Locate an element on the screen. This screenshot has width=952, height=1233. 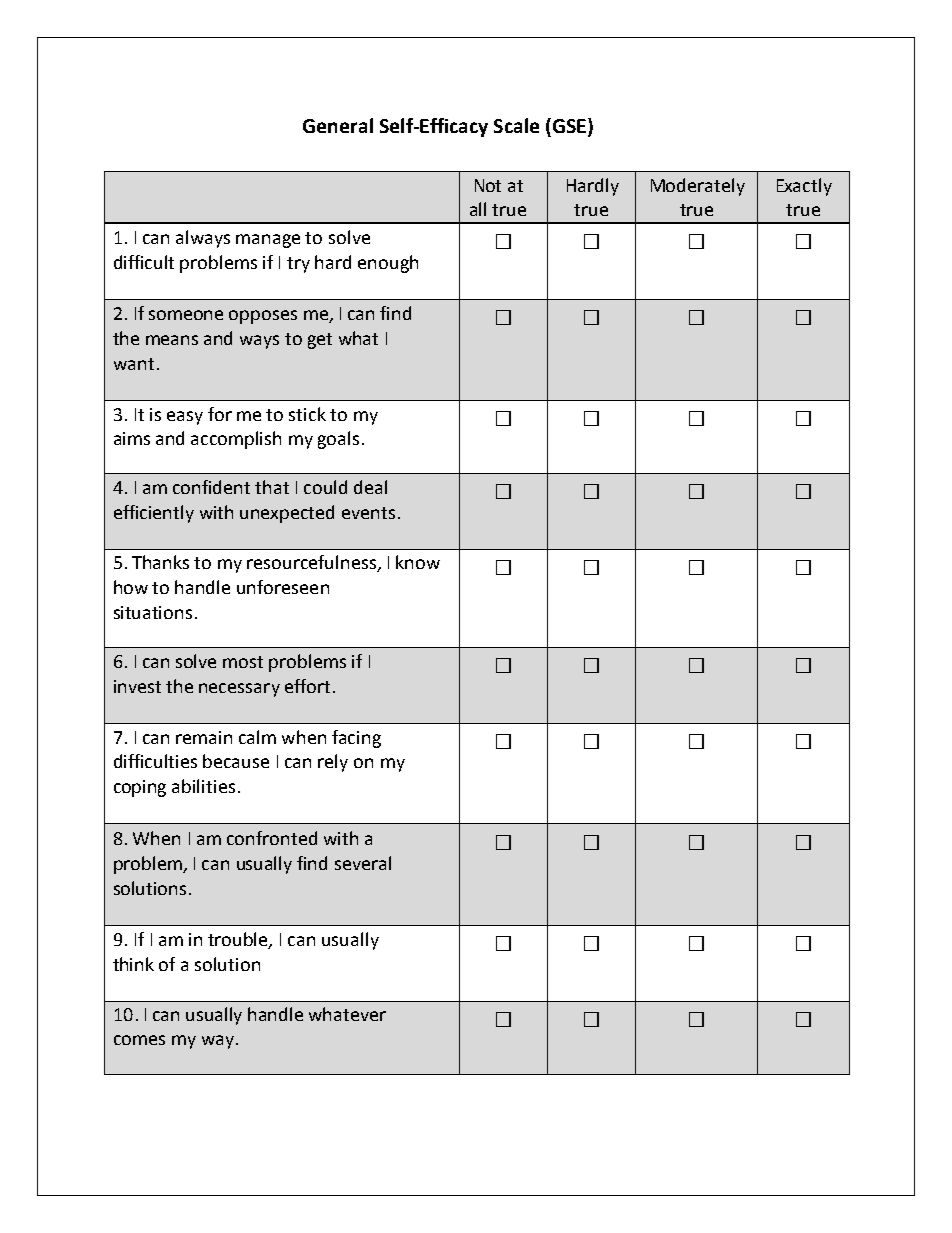
know is located at coordinates (418, 562).
